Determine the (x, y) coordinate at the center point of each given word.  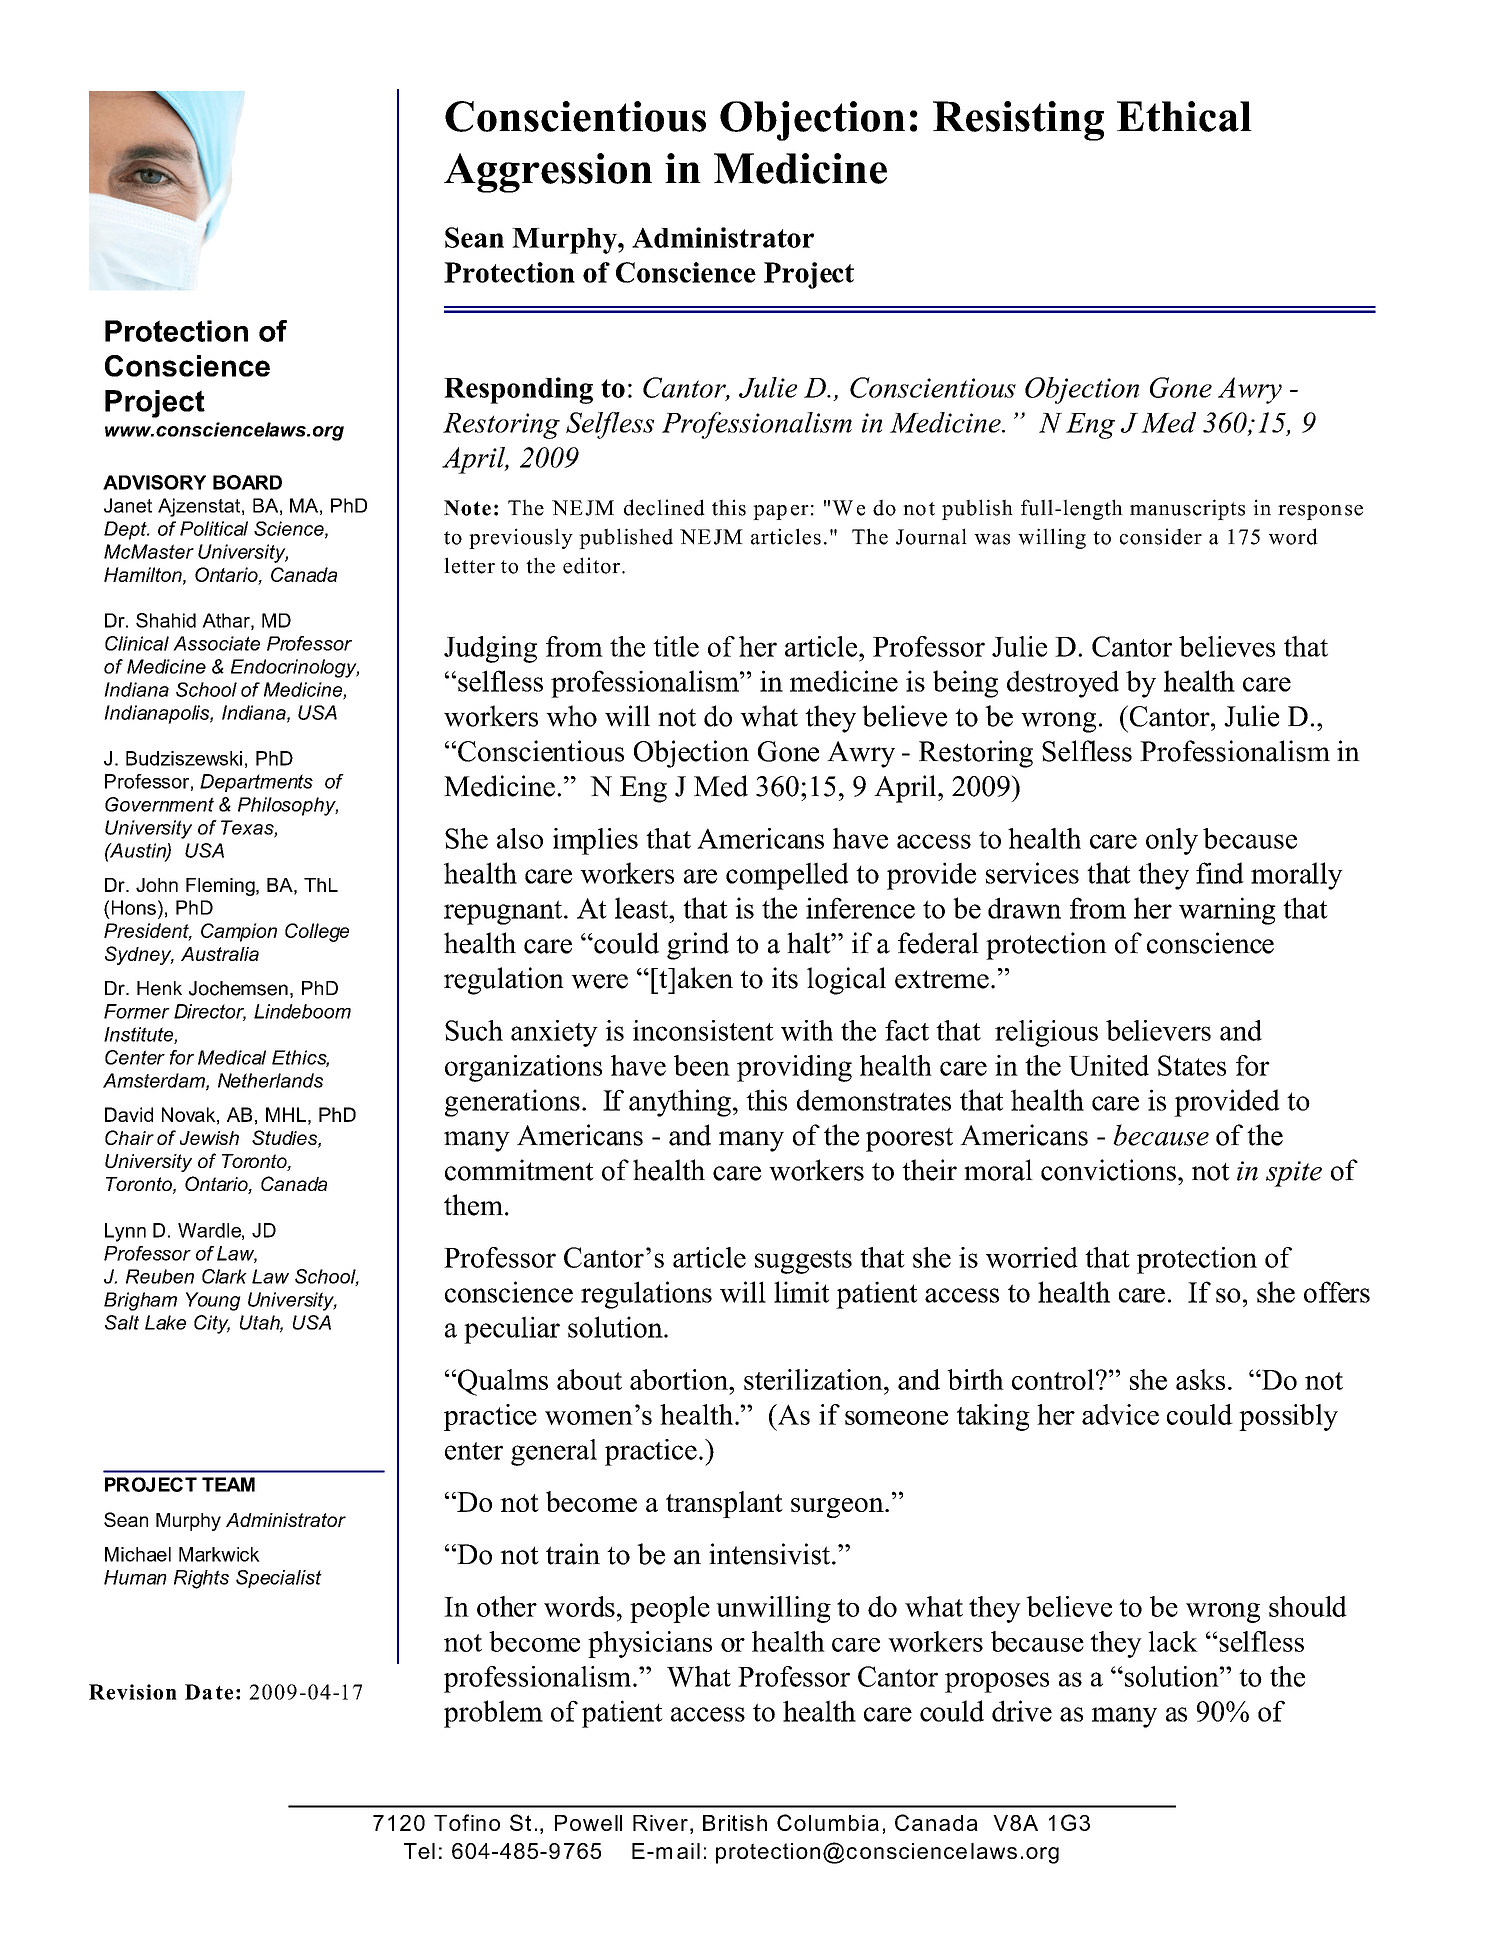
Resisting (1018, 121)
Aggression (548, 173)
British (735, 1823)
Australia (220, 954)
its (785, 978)
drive (1022, 1711)
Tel (419, 1851)
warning (1227, 911)
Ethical (1184, 116)
